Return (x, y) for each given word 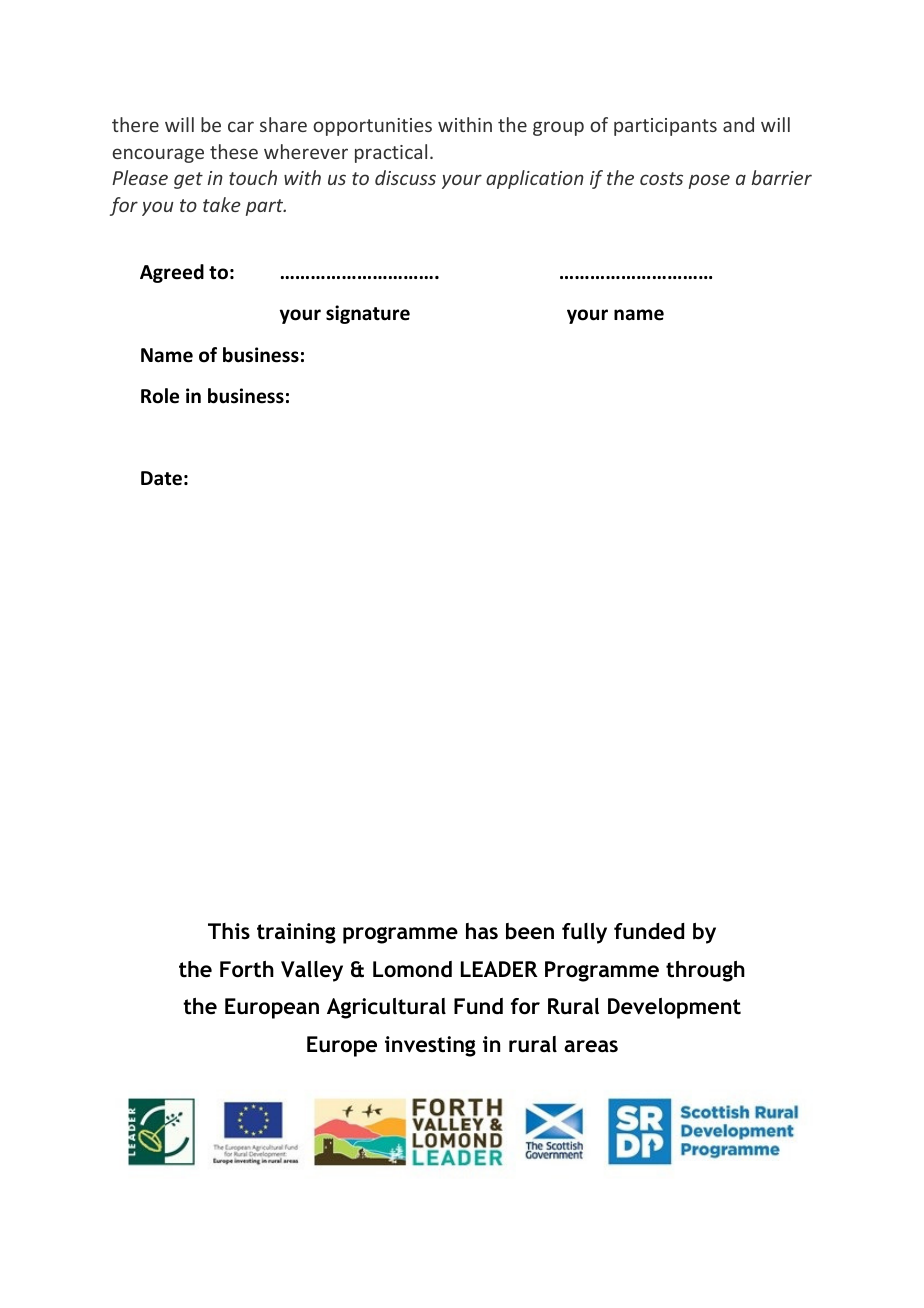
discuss (405, 177)
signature (368, 314)
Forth (247, 969)
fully (584, 933)
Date (161, 478)
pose (709, 181)
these (234, 151)
